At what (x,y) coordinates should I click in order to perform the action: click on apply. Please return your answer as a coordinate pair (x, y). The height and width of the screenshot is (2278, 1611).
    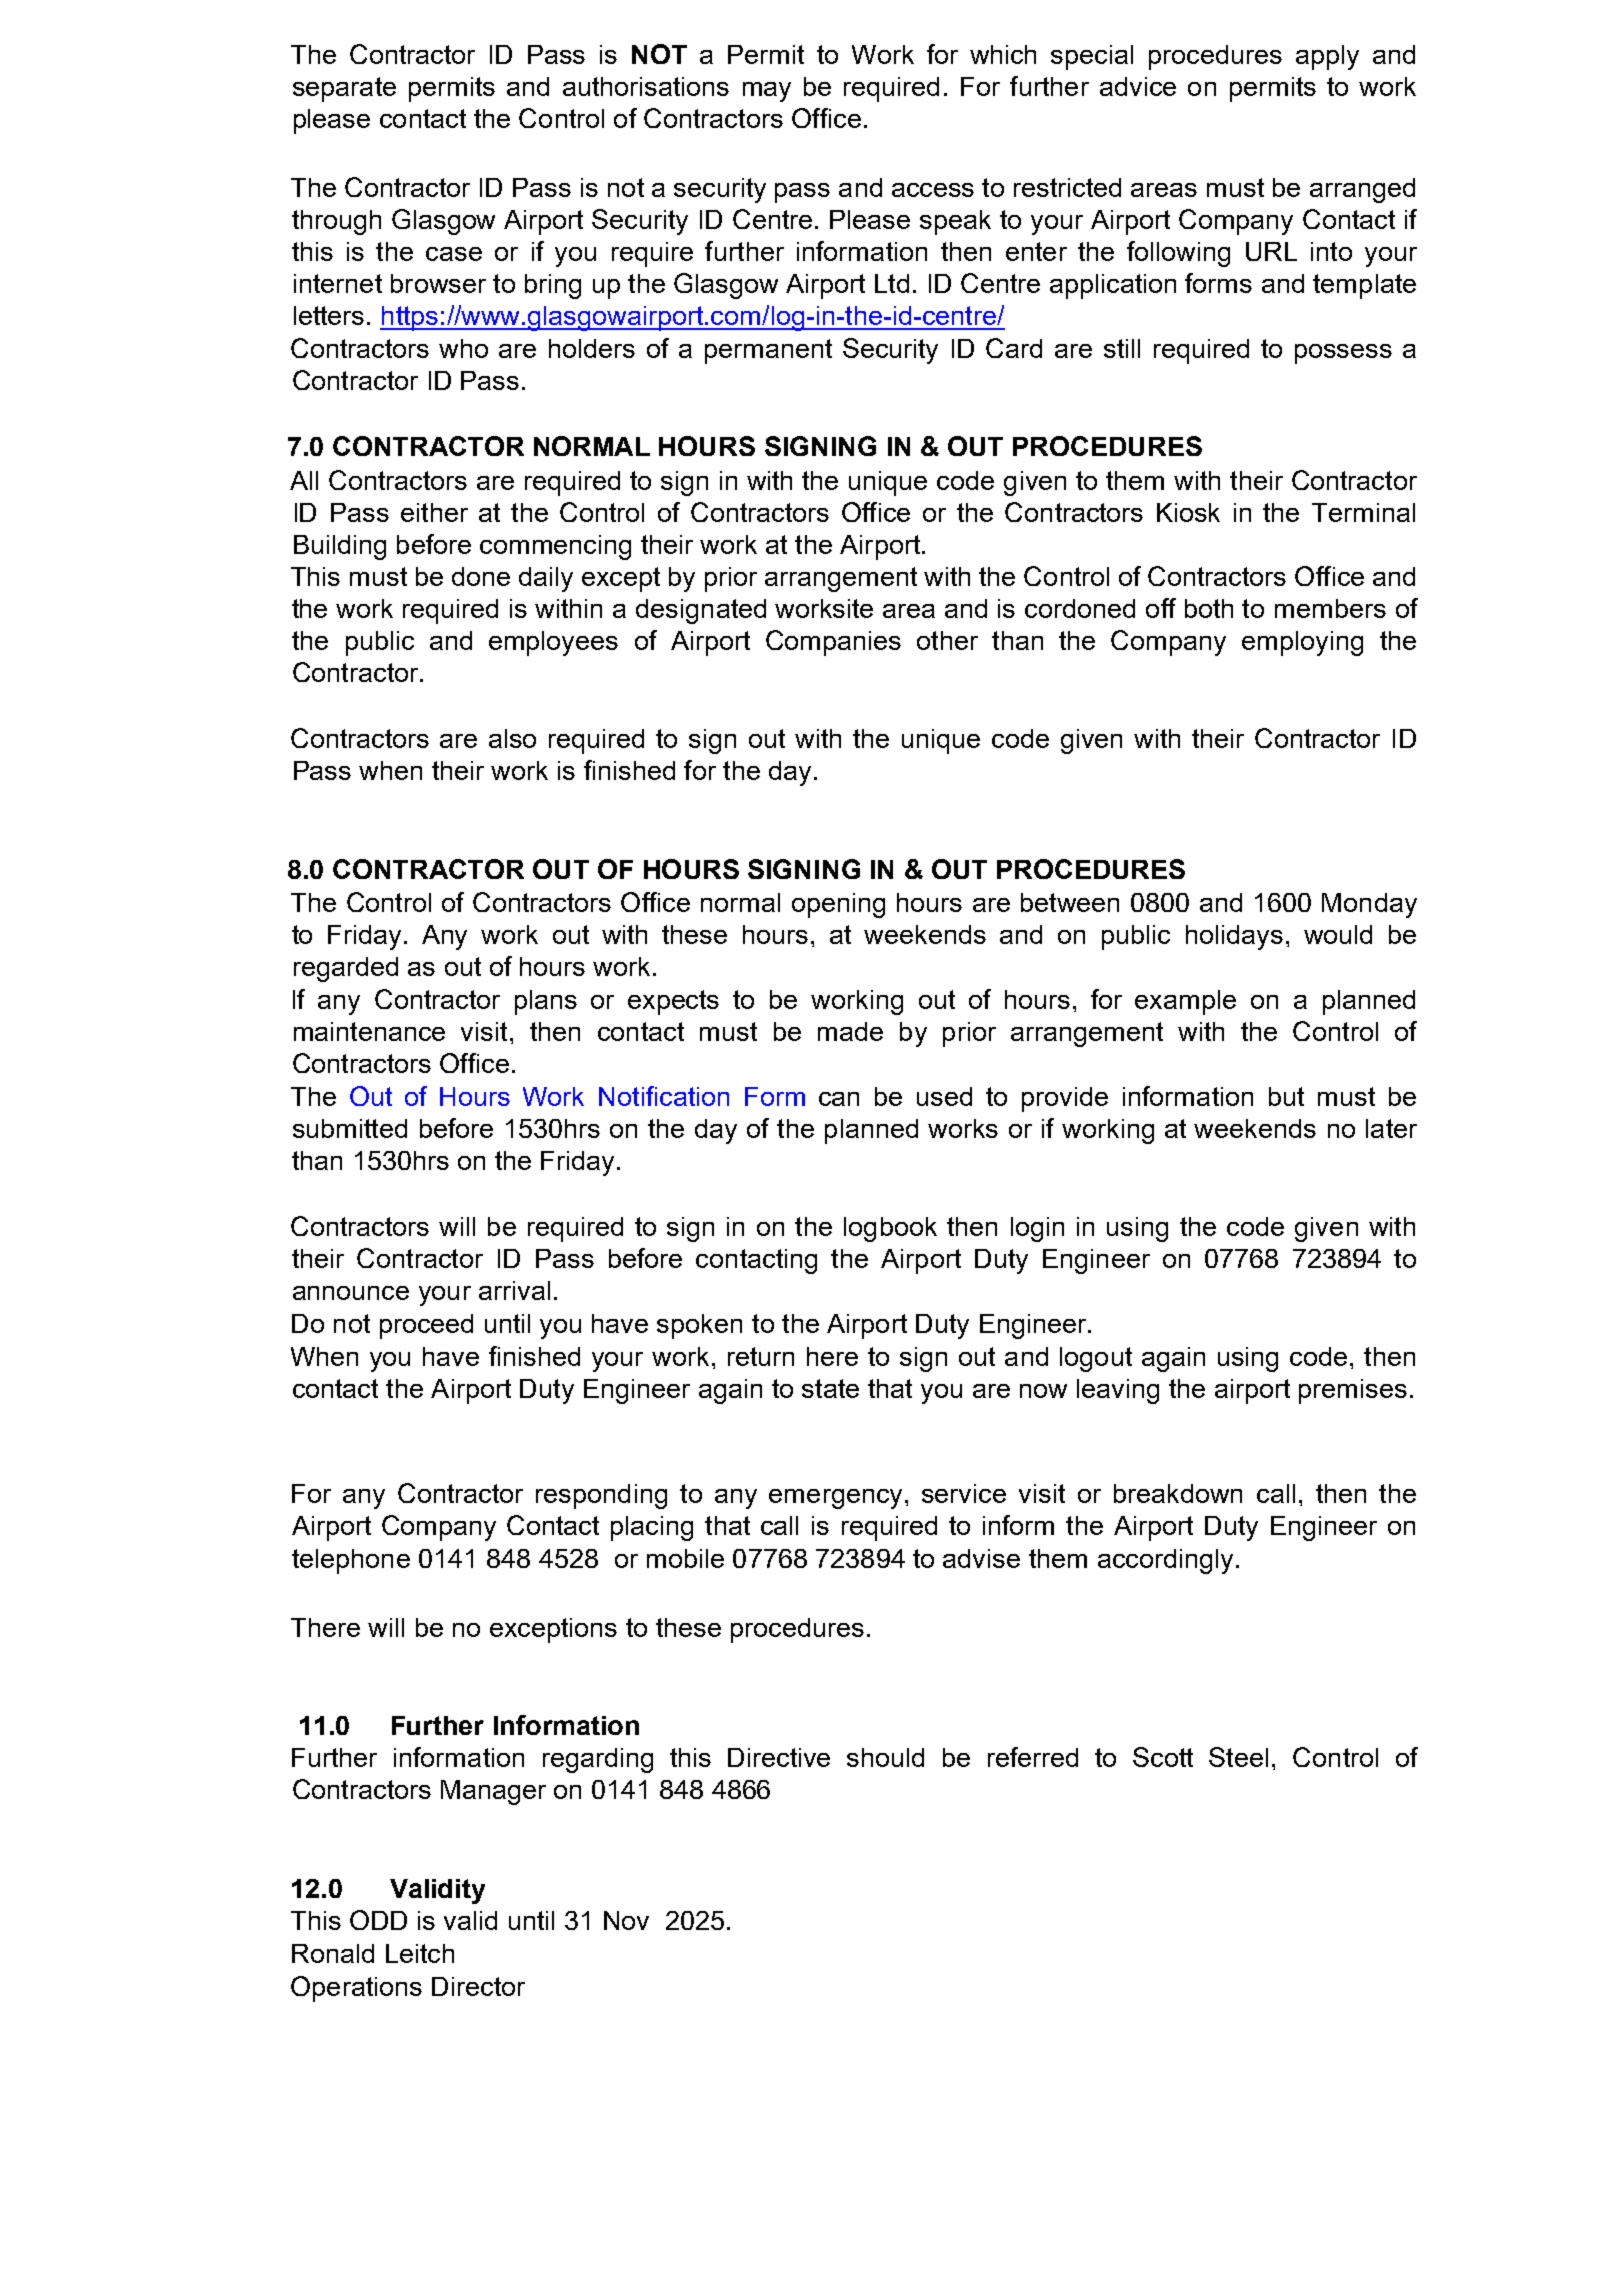
    Looking at the image, I should click on (1327, 57).
